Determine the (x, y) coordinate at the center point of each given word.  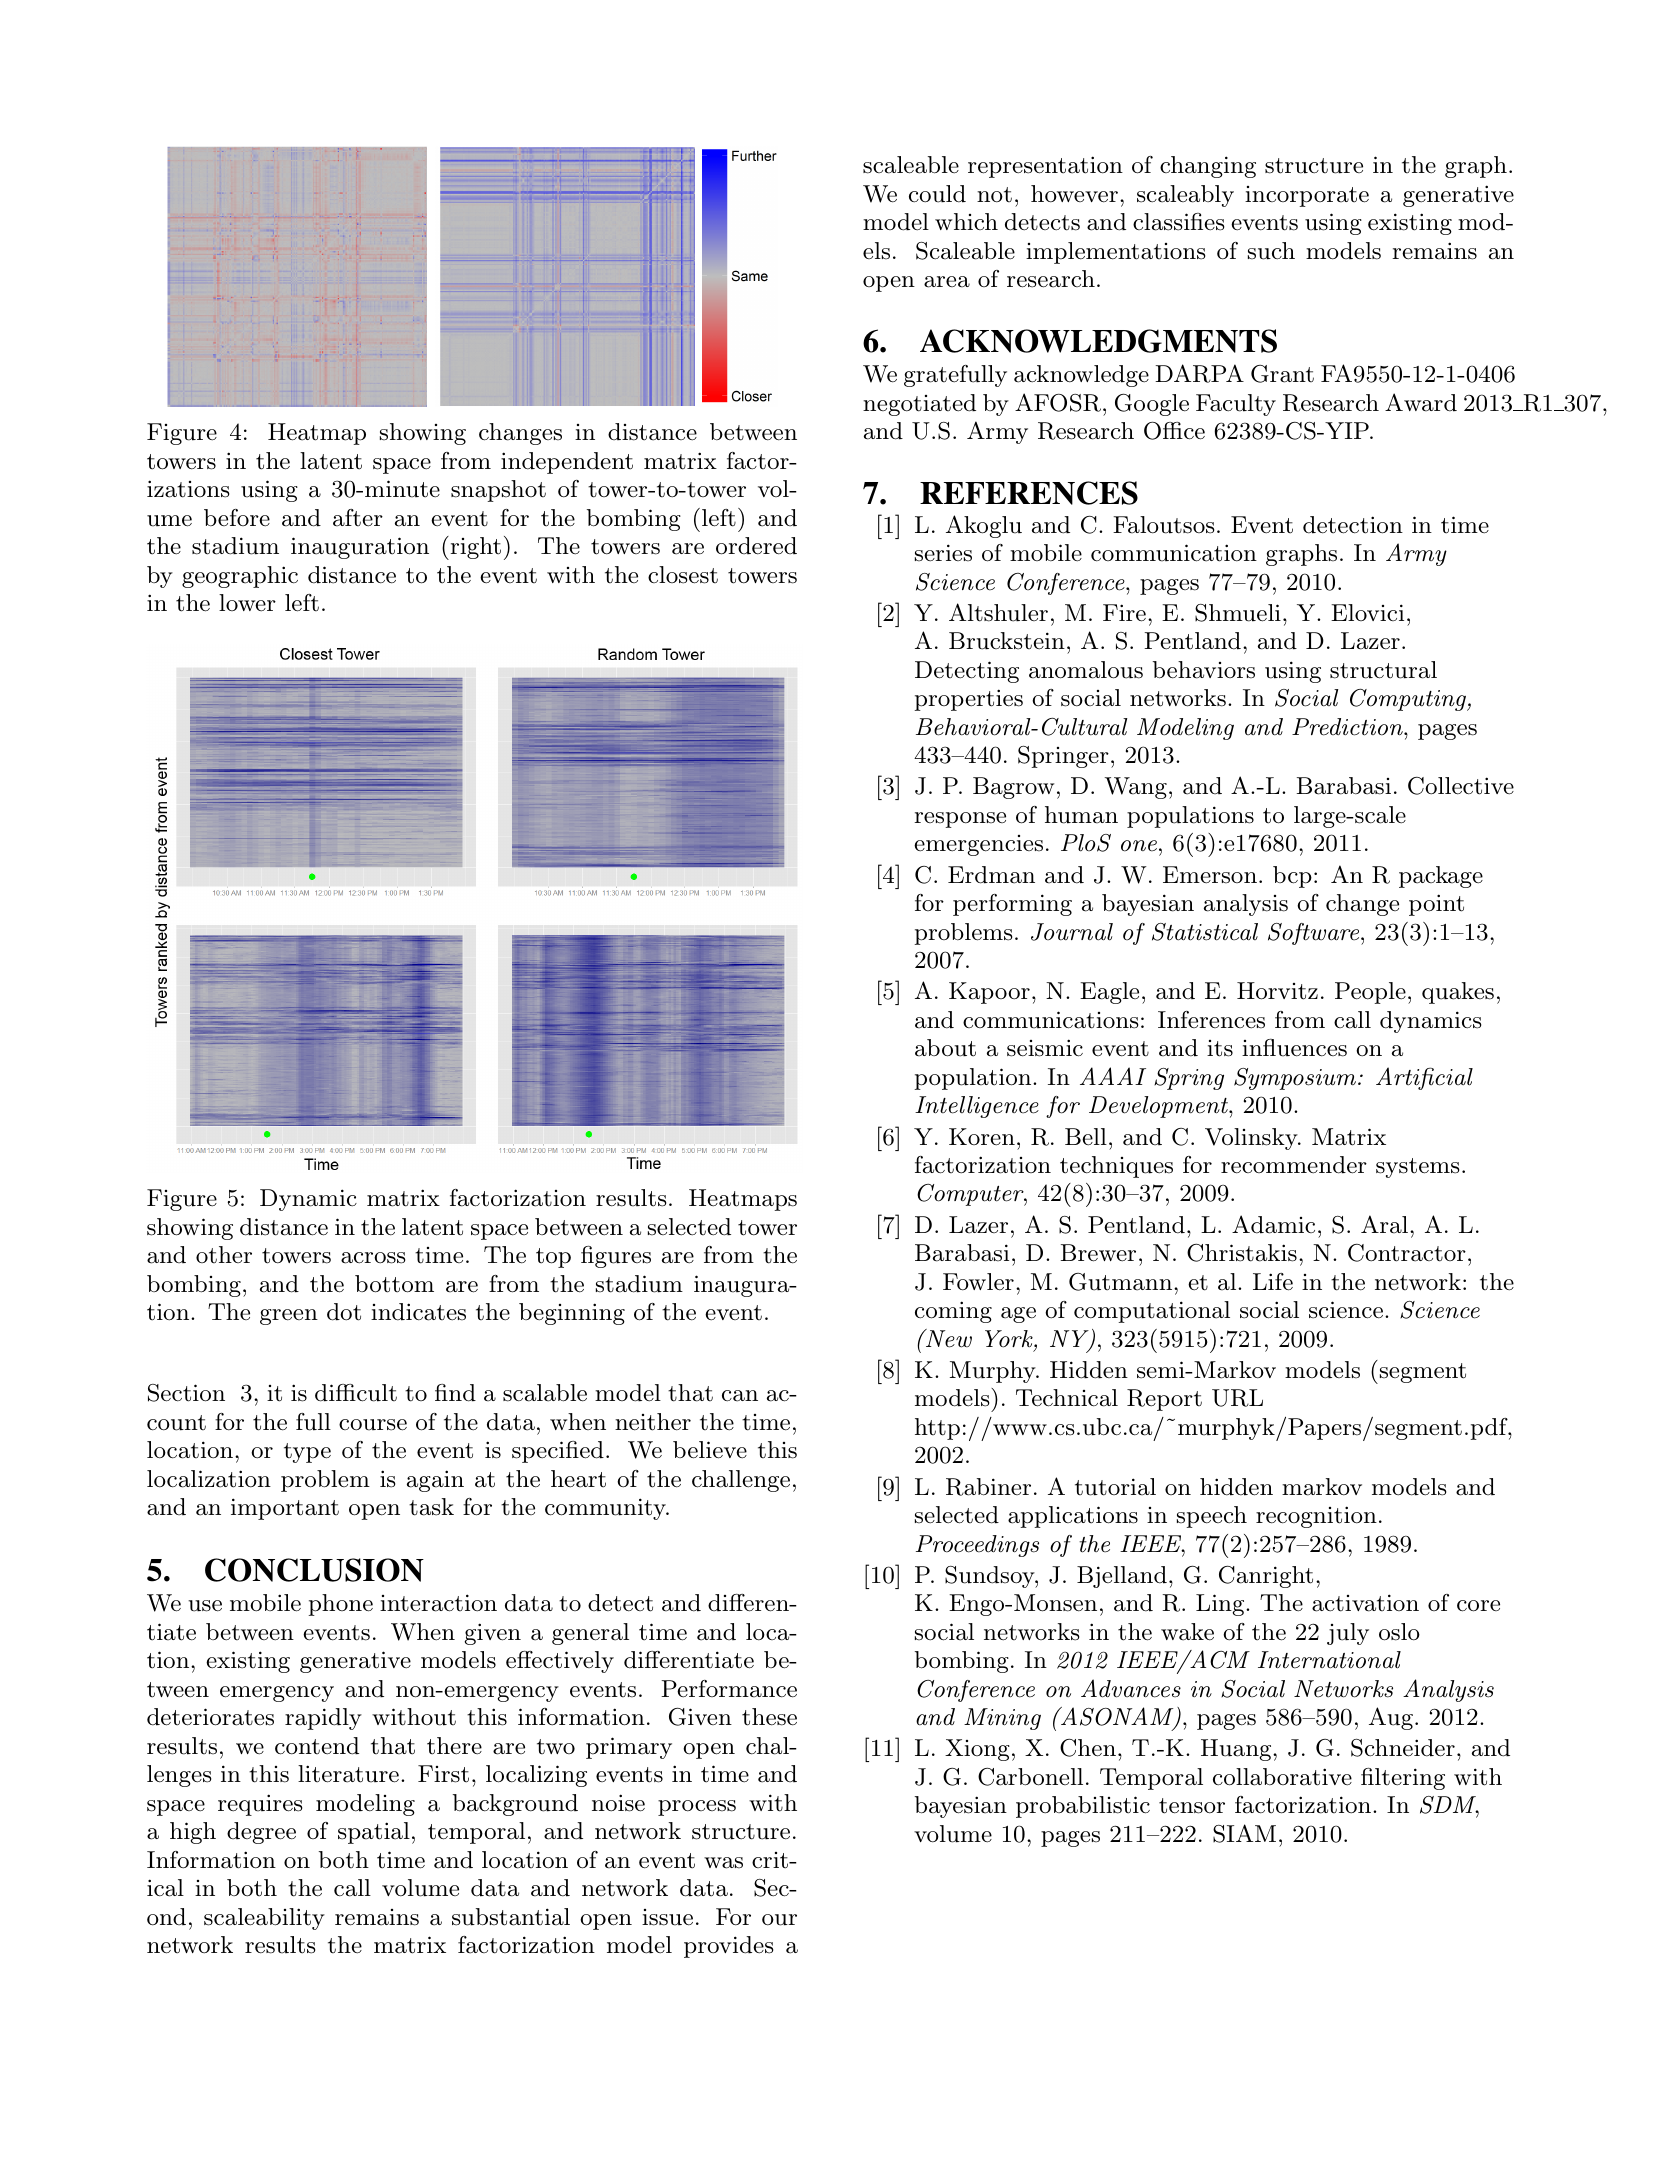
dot (344, 1312)
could (937, 194)
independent (567, 463)
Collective (1461, 786)
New (947, 1338)
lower (247, 603)
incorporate (1307, 196)
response (960, 820)
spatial (374, 1833)
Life (1273, 1282)
